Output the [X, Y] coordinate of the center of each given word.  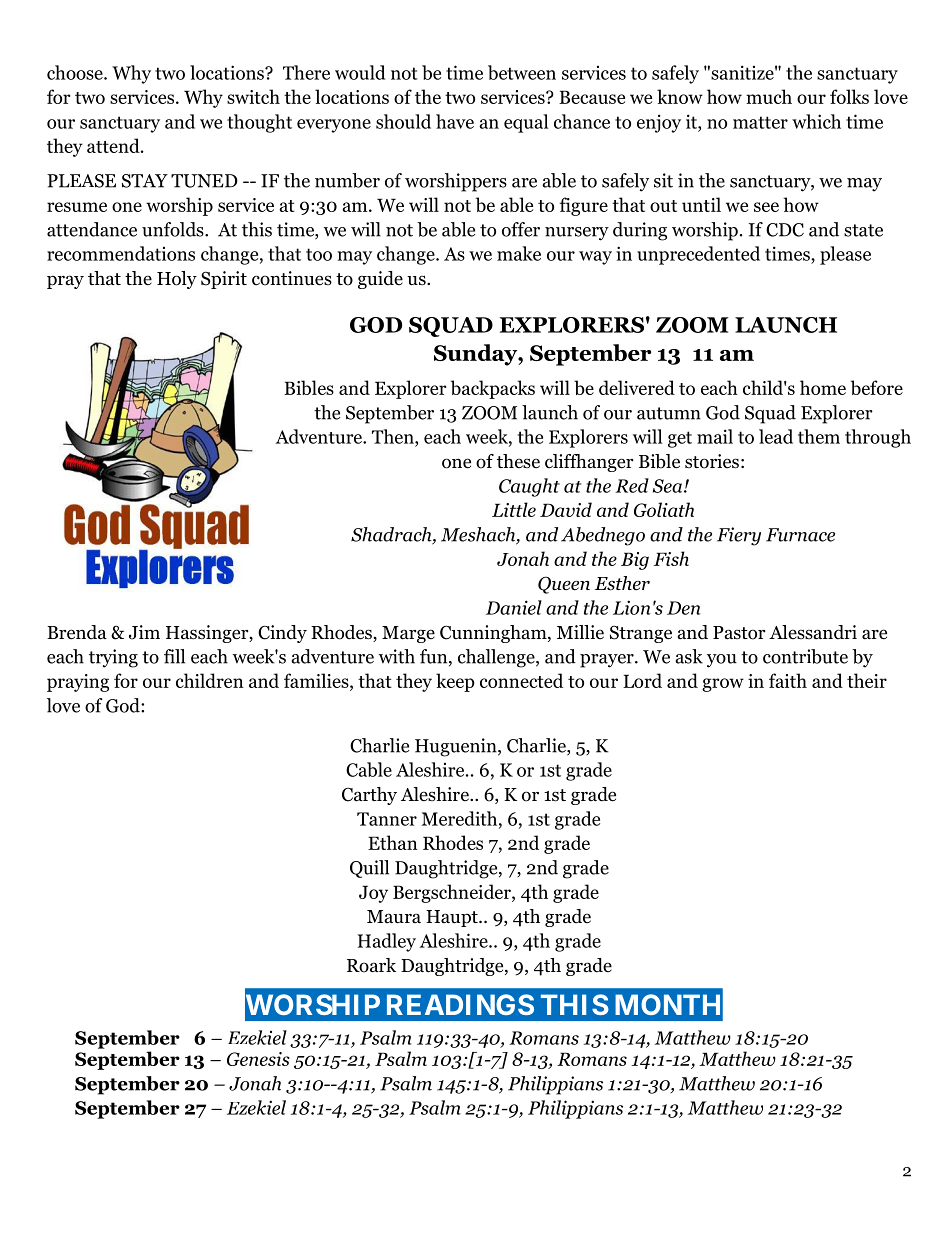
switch [253, 96]
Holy [177, 280]
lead [776, 436]
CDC [785, 230]
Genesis [258, 1059]
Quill [369, 869]
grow [723, 685]
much [769, 96]
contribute [805, 656]
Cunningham [494, 634]
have [455, 121]
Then [394, 436]
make [519, 253]
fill [174, 656]
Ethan [393, 842]
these [518, 461]
